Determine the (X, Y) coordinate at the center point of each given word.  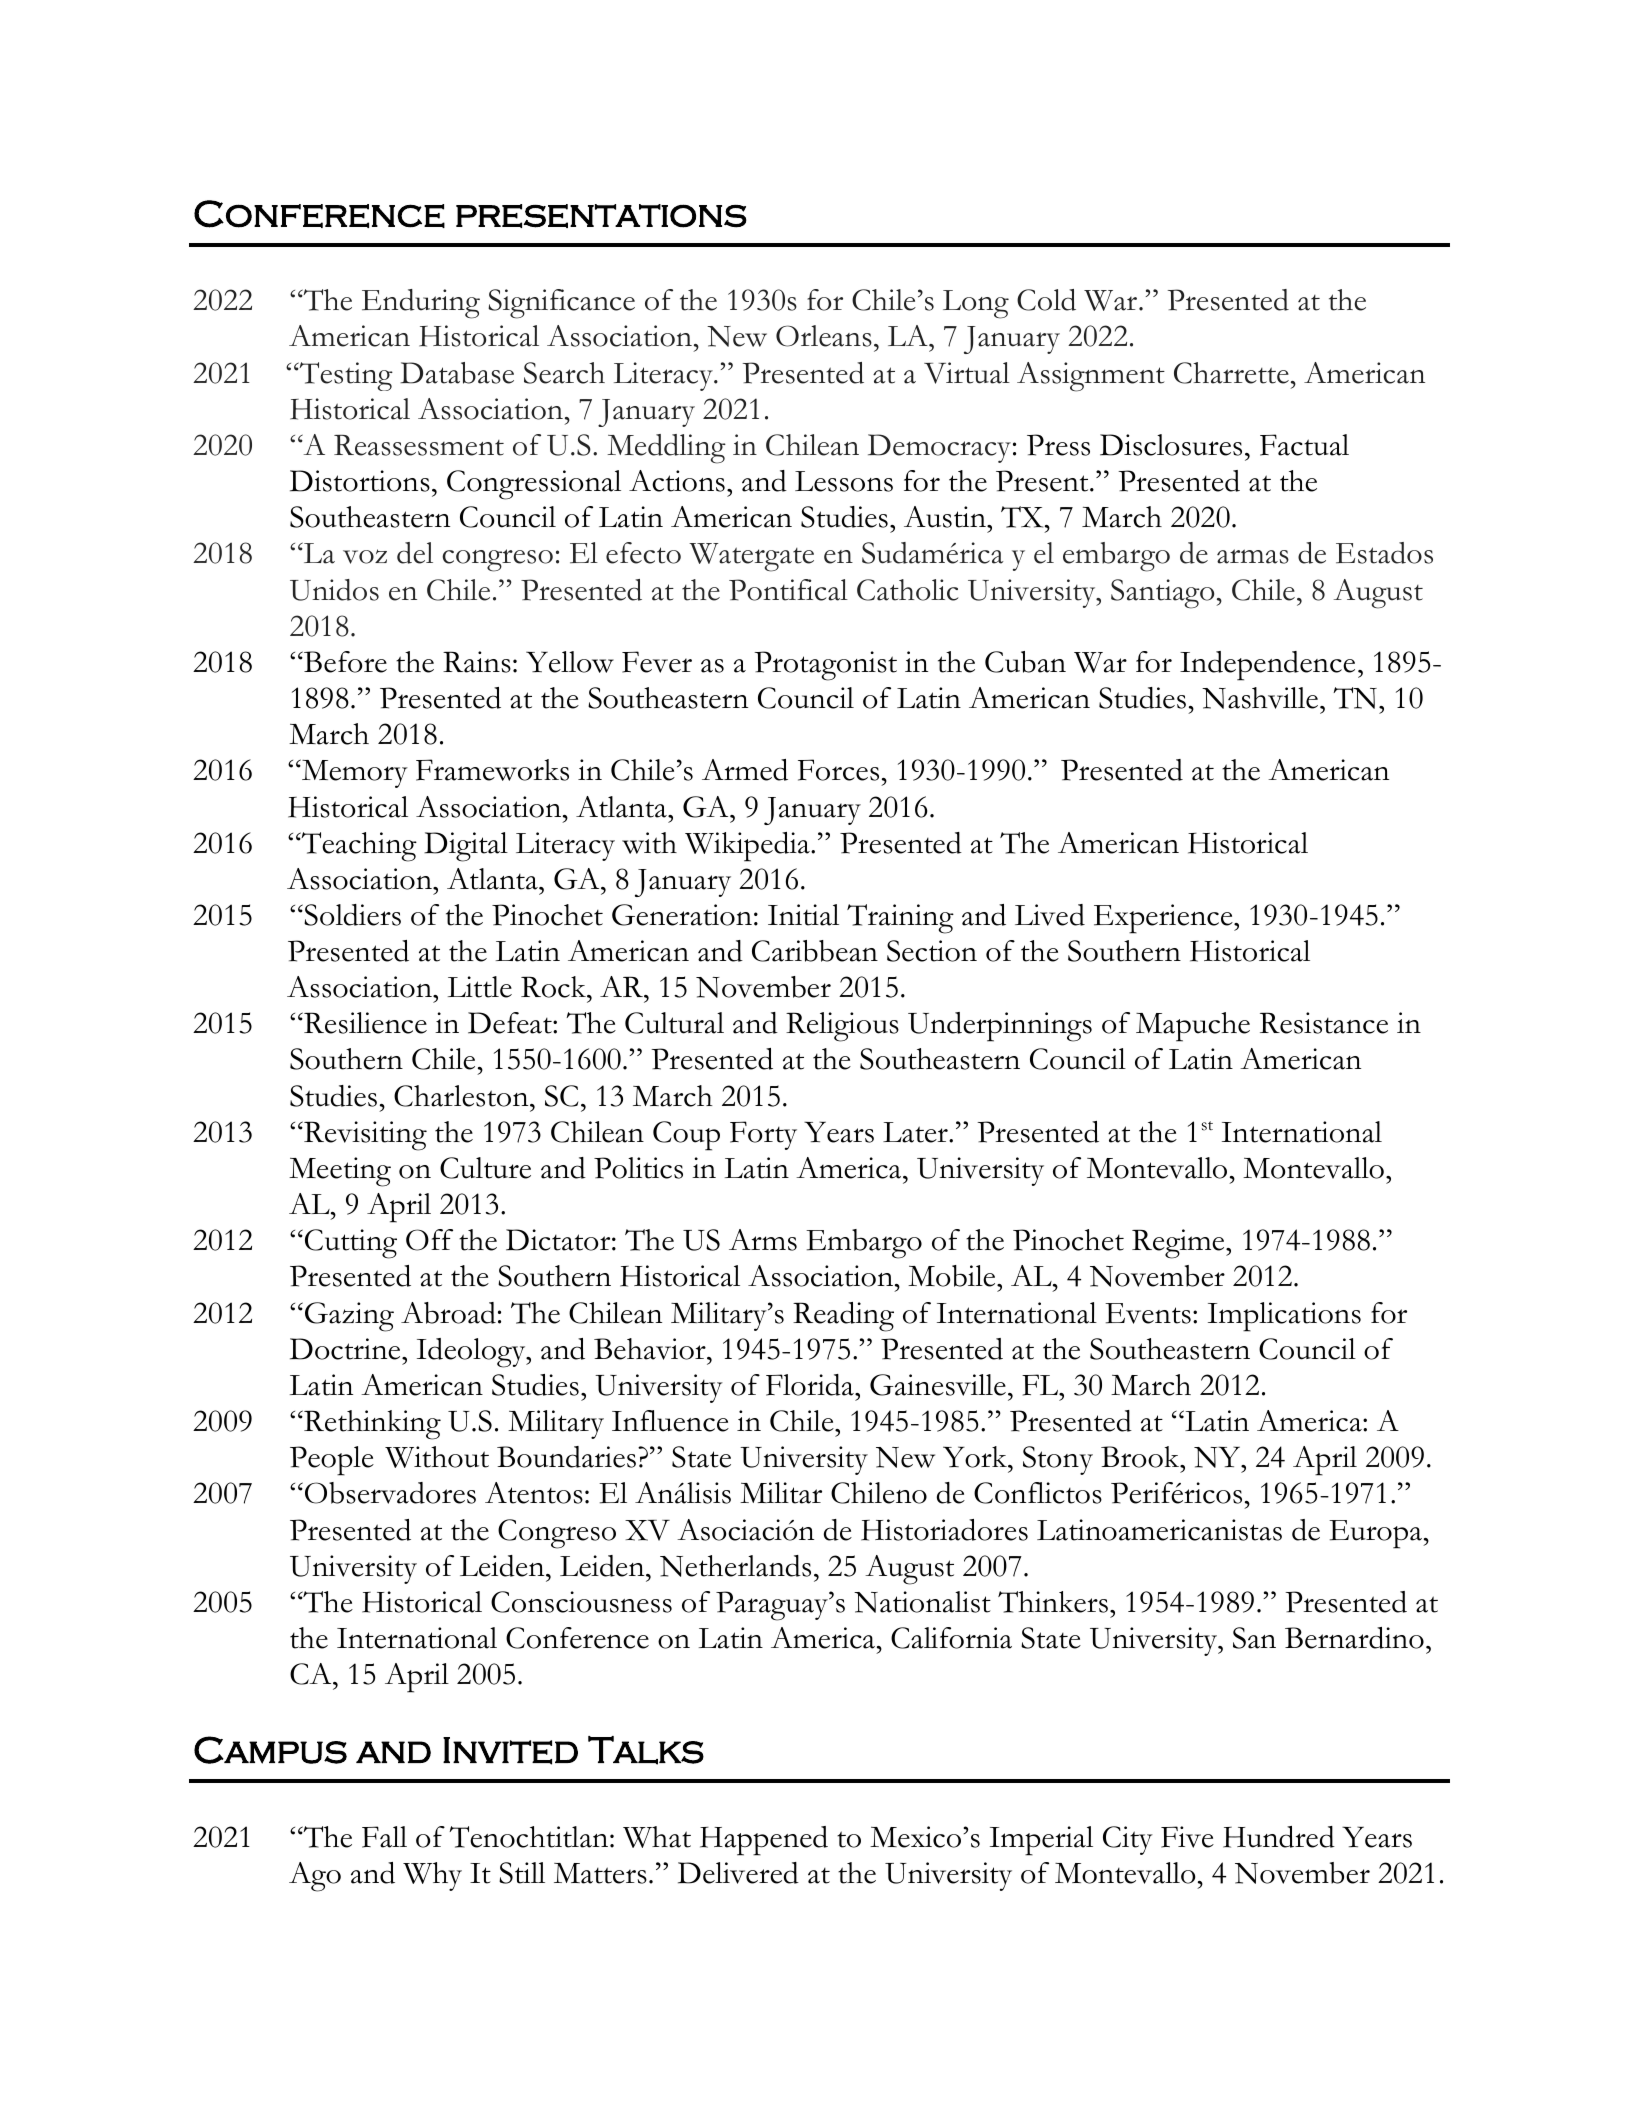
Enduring (421, 304)
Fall (384, 1837)
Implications (1284, 1317)
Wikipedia (748, 847)
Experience (1164, 919)
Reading (843, 1317)
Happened (764, 1841)
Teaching (358, 847)
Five (1187, 1837)
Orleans (824, 336)
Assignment (1091, 377)
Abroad (448, 1313)
